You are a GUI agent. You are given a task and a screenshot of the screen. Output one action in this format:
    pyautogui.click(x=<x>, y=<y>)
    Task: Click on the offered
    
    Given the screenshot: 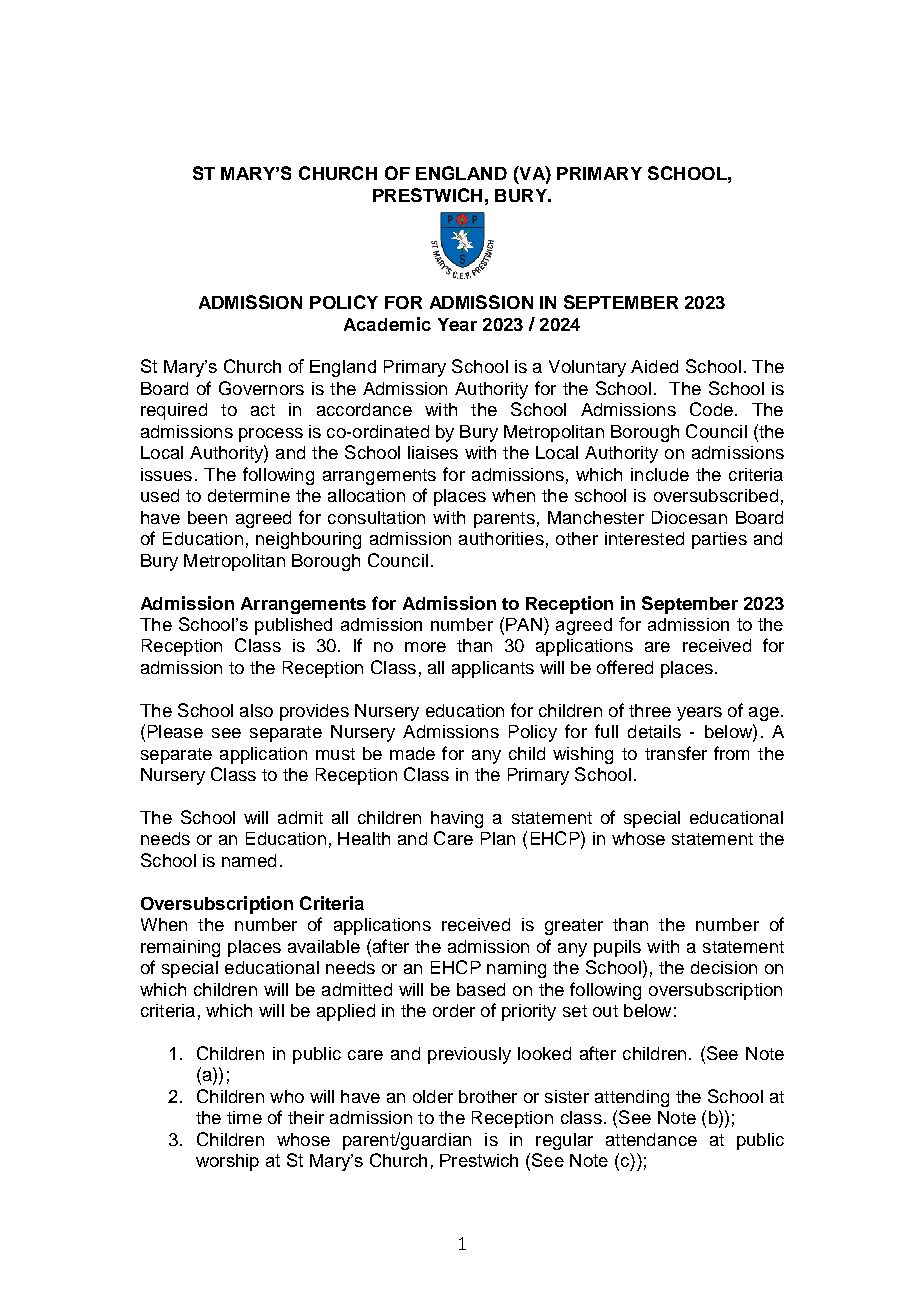 What is the action you would take?
    pyautogui.click(x=625, y=667)
